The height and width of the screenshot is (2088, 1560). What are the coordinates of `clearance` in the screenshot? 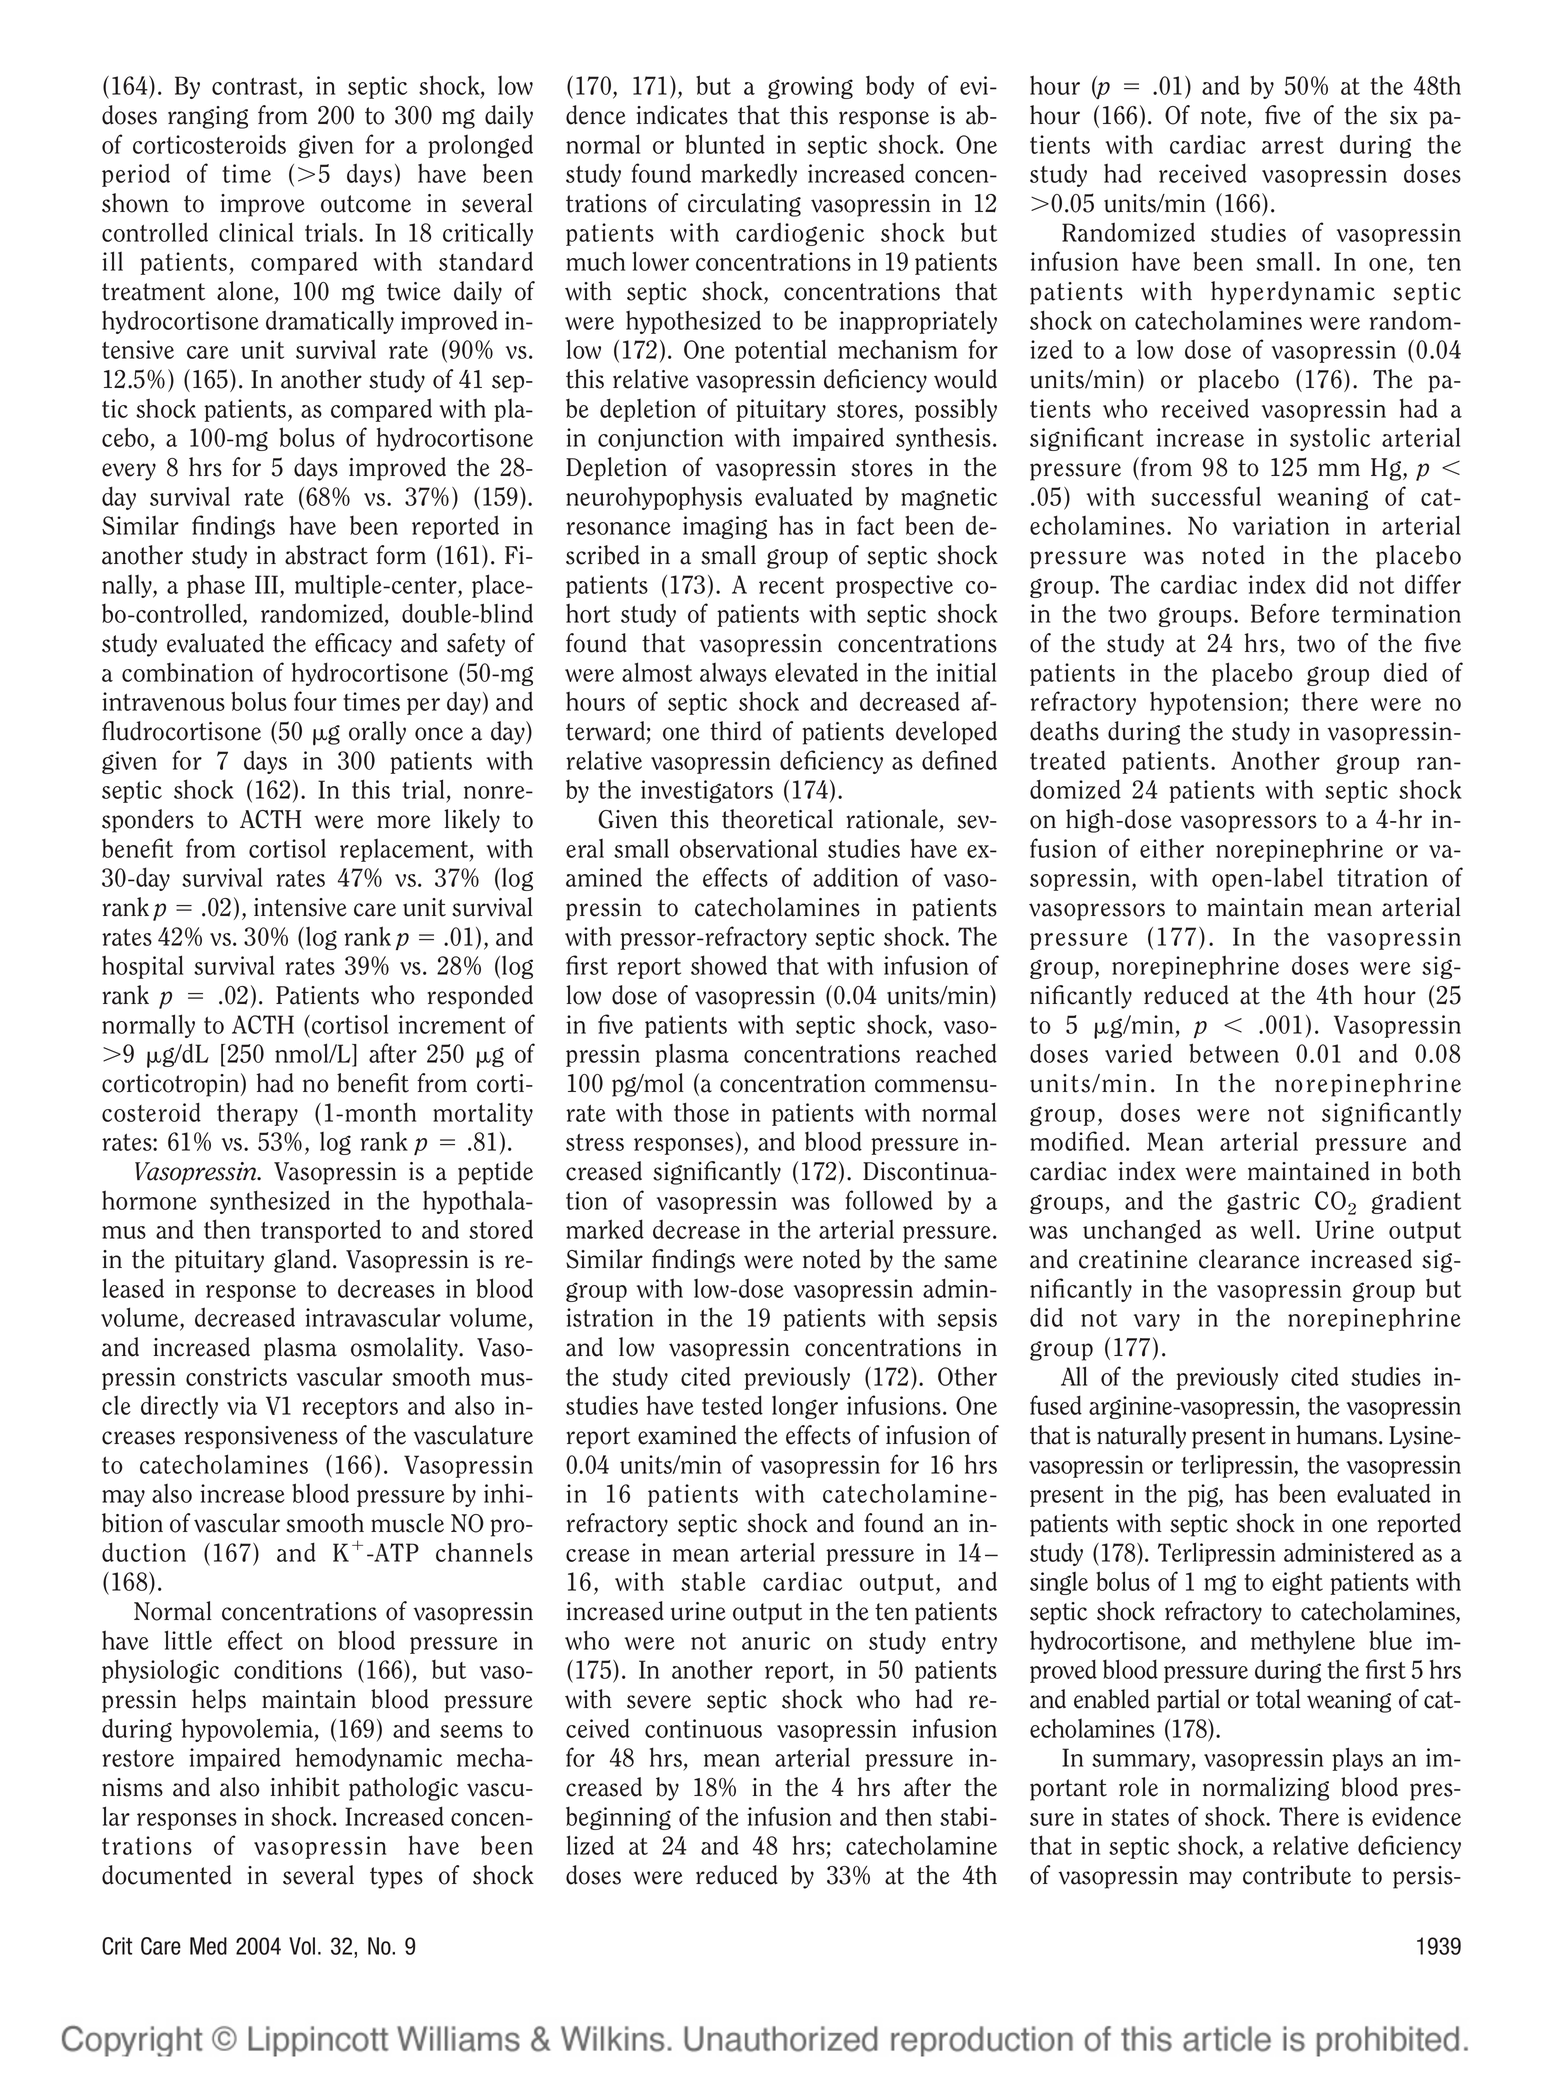 It's located at (1249, 1259).
